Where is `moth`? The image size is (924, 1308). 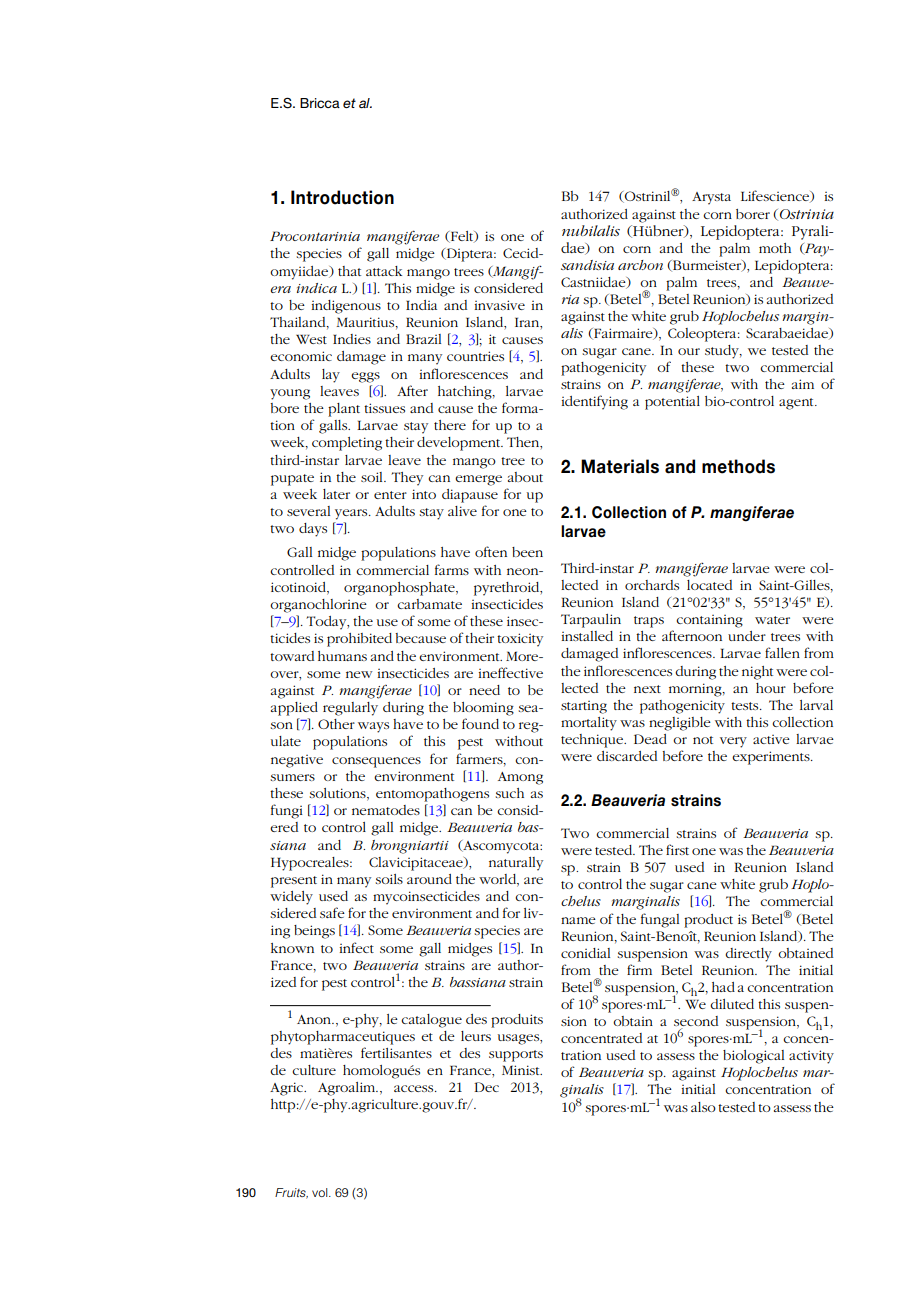
moth is located at coordinates (775, 248).
